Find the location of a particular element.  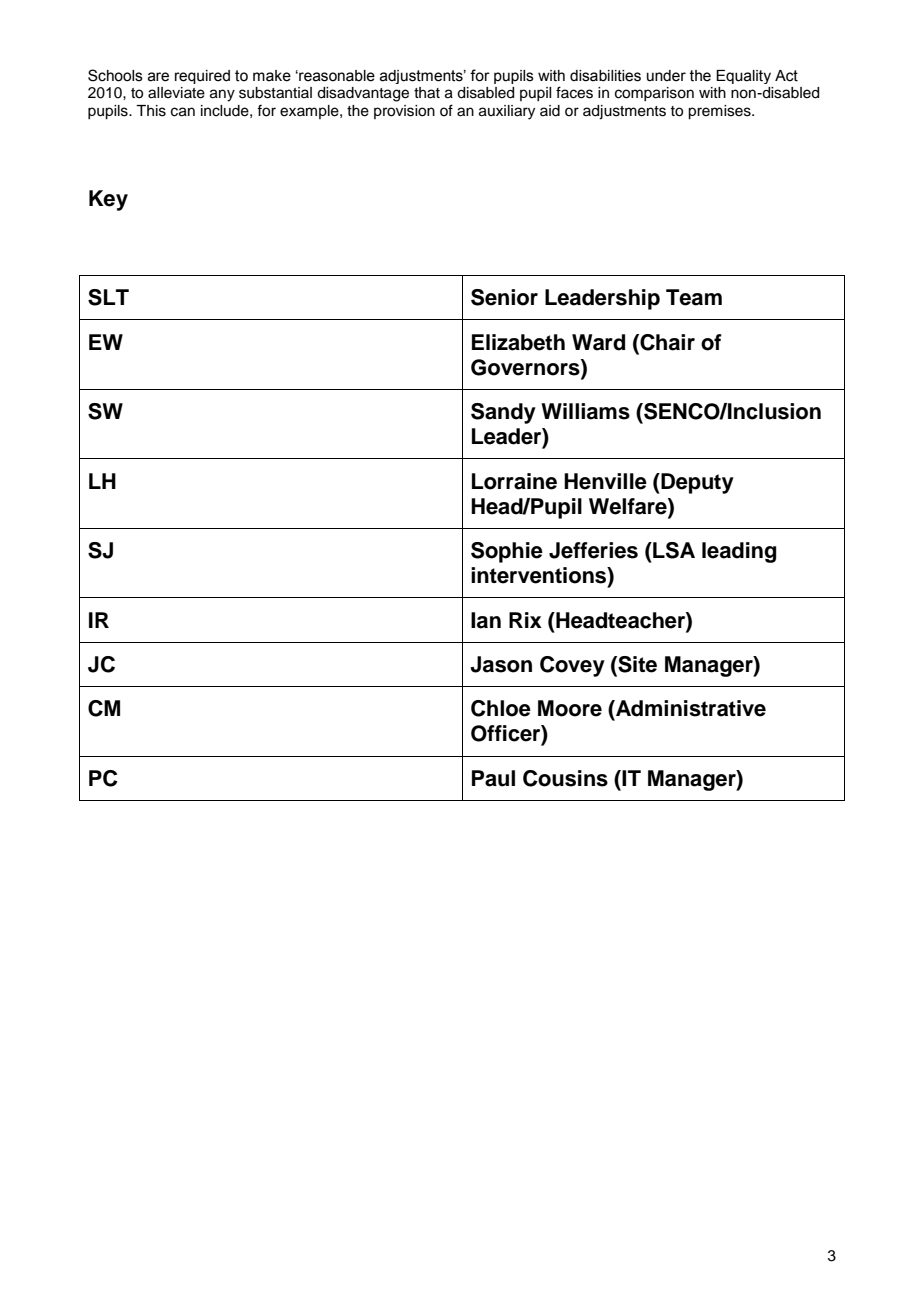

Lorraine is located at coordinates (514, 481).
